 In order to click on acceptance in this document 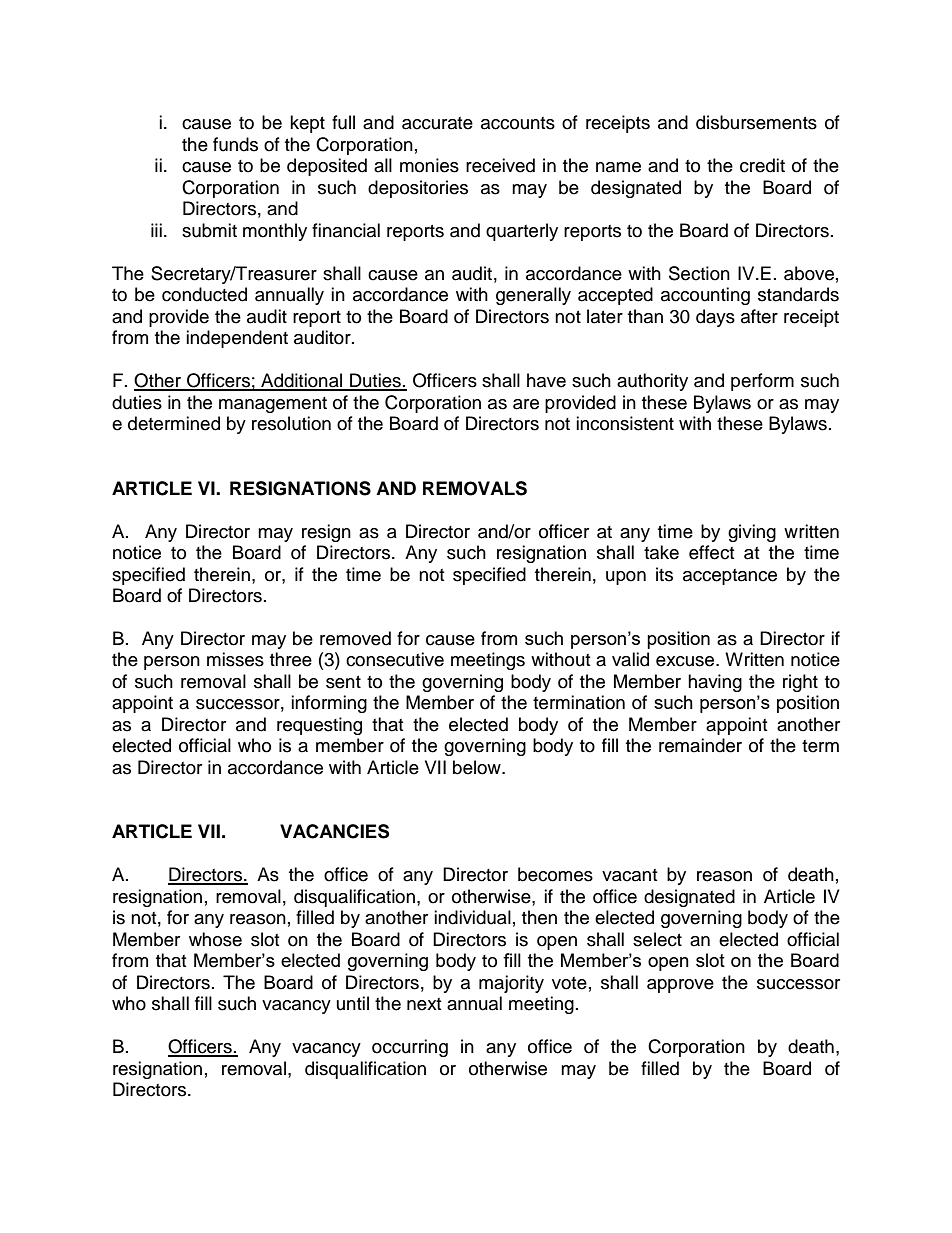, I will do `click(730, 577)`.
